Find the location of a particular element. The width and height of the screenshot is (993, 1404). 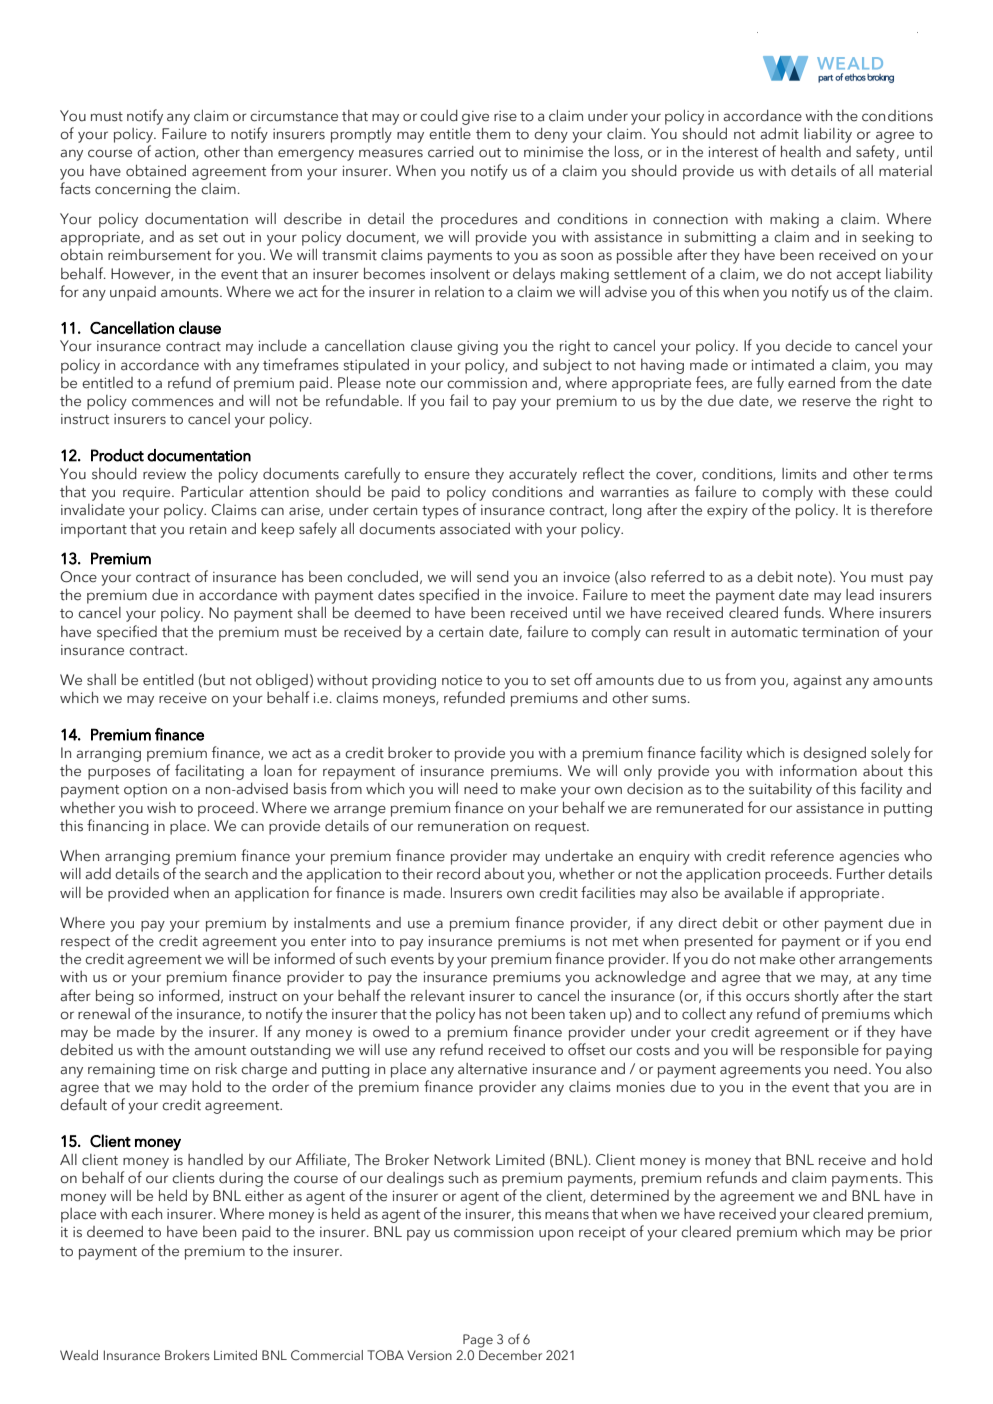

each is located at coordinates (146, 1214).
